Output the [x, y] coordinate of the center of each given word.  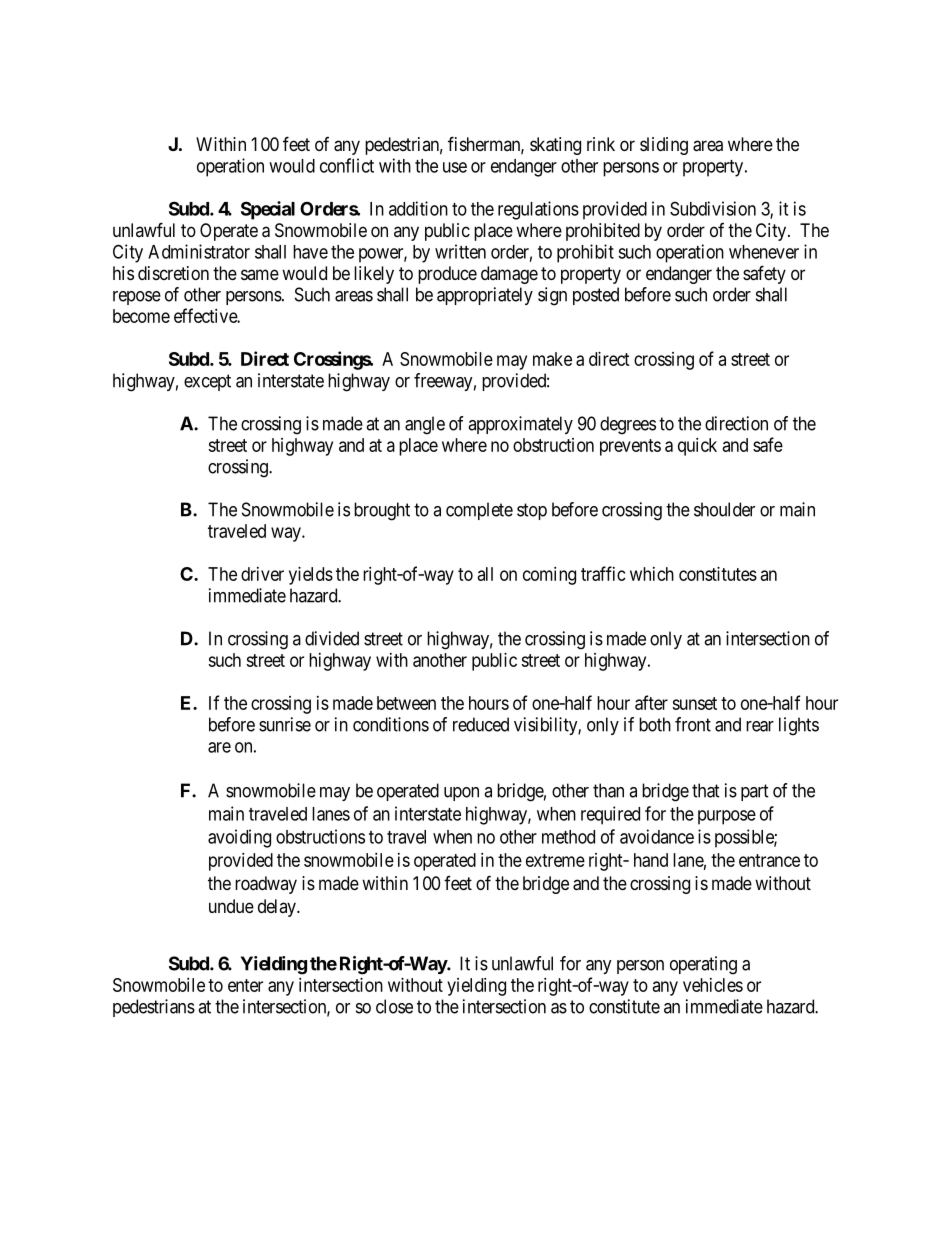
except [207, 382]
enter [245, 985]
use [455, 167]
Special [268, 210]
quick [697, 447]
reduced [481, 724]
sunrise [285, 724]
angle [425, 425]
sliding [664, 146]
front [693, 724]
